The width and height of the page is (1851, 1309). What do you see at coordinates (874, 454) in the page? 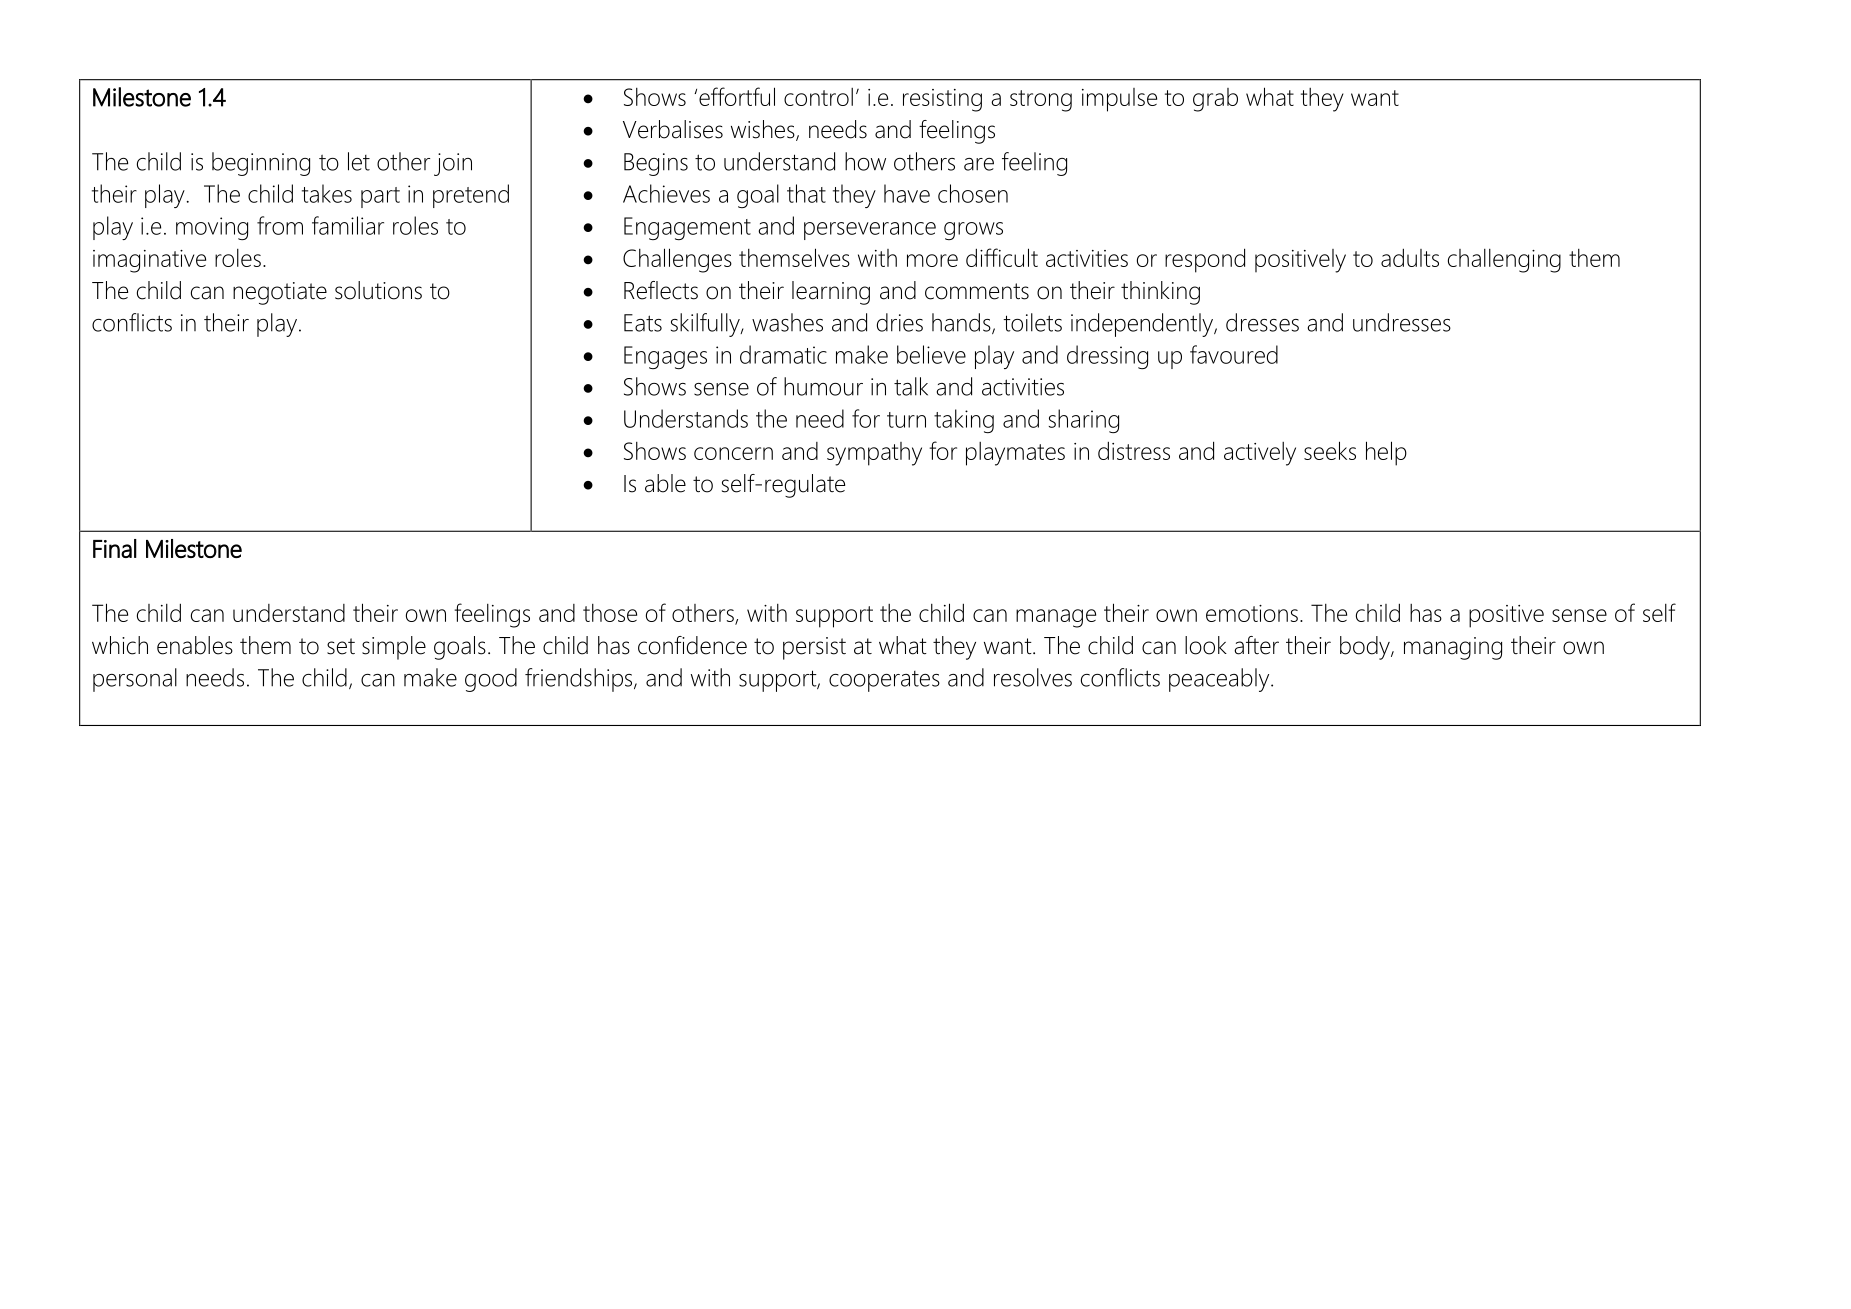
I see `sympathy` at bounding box center [874, 454].
